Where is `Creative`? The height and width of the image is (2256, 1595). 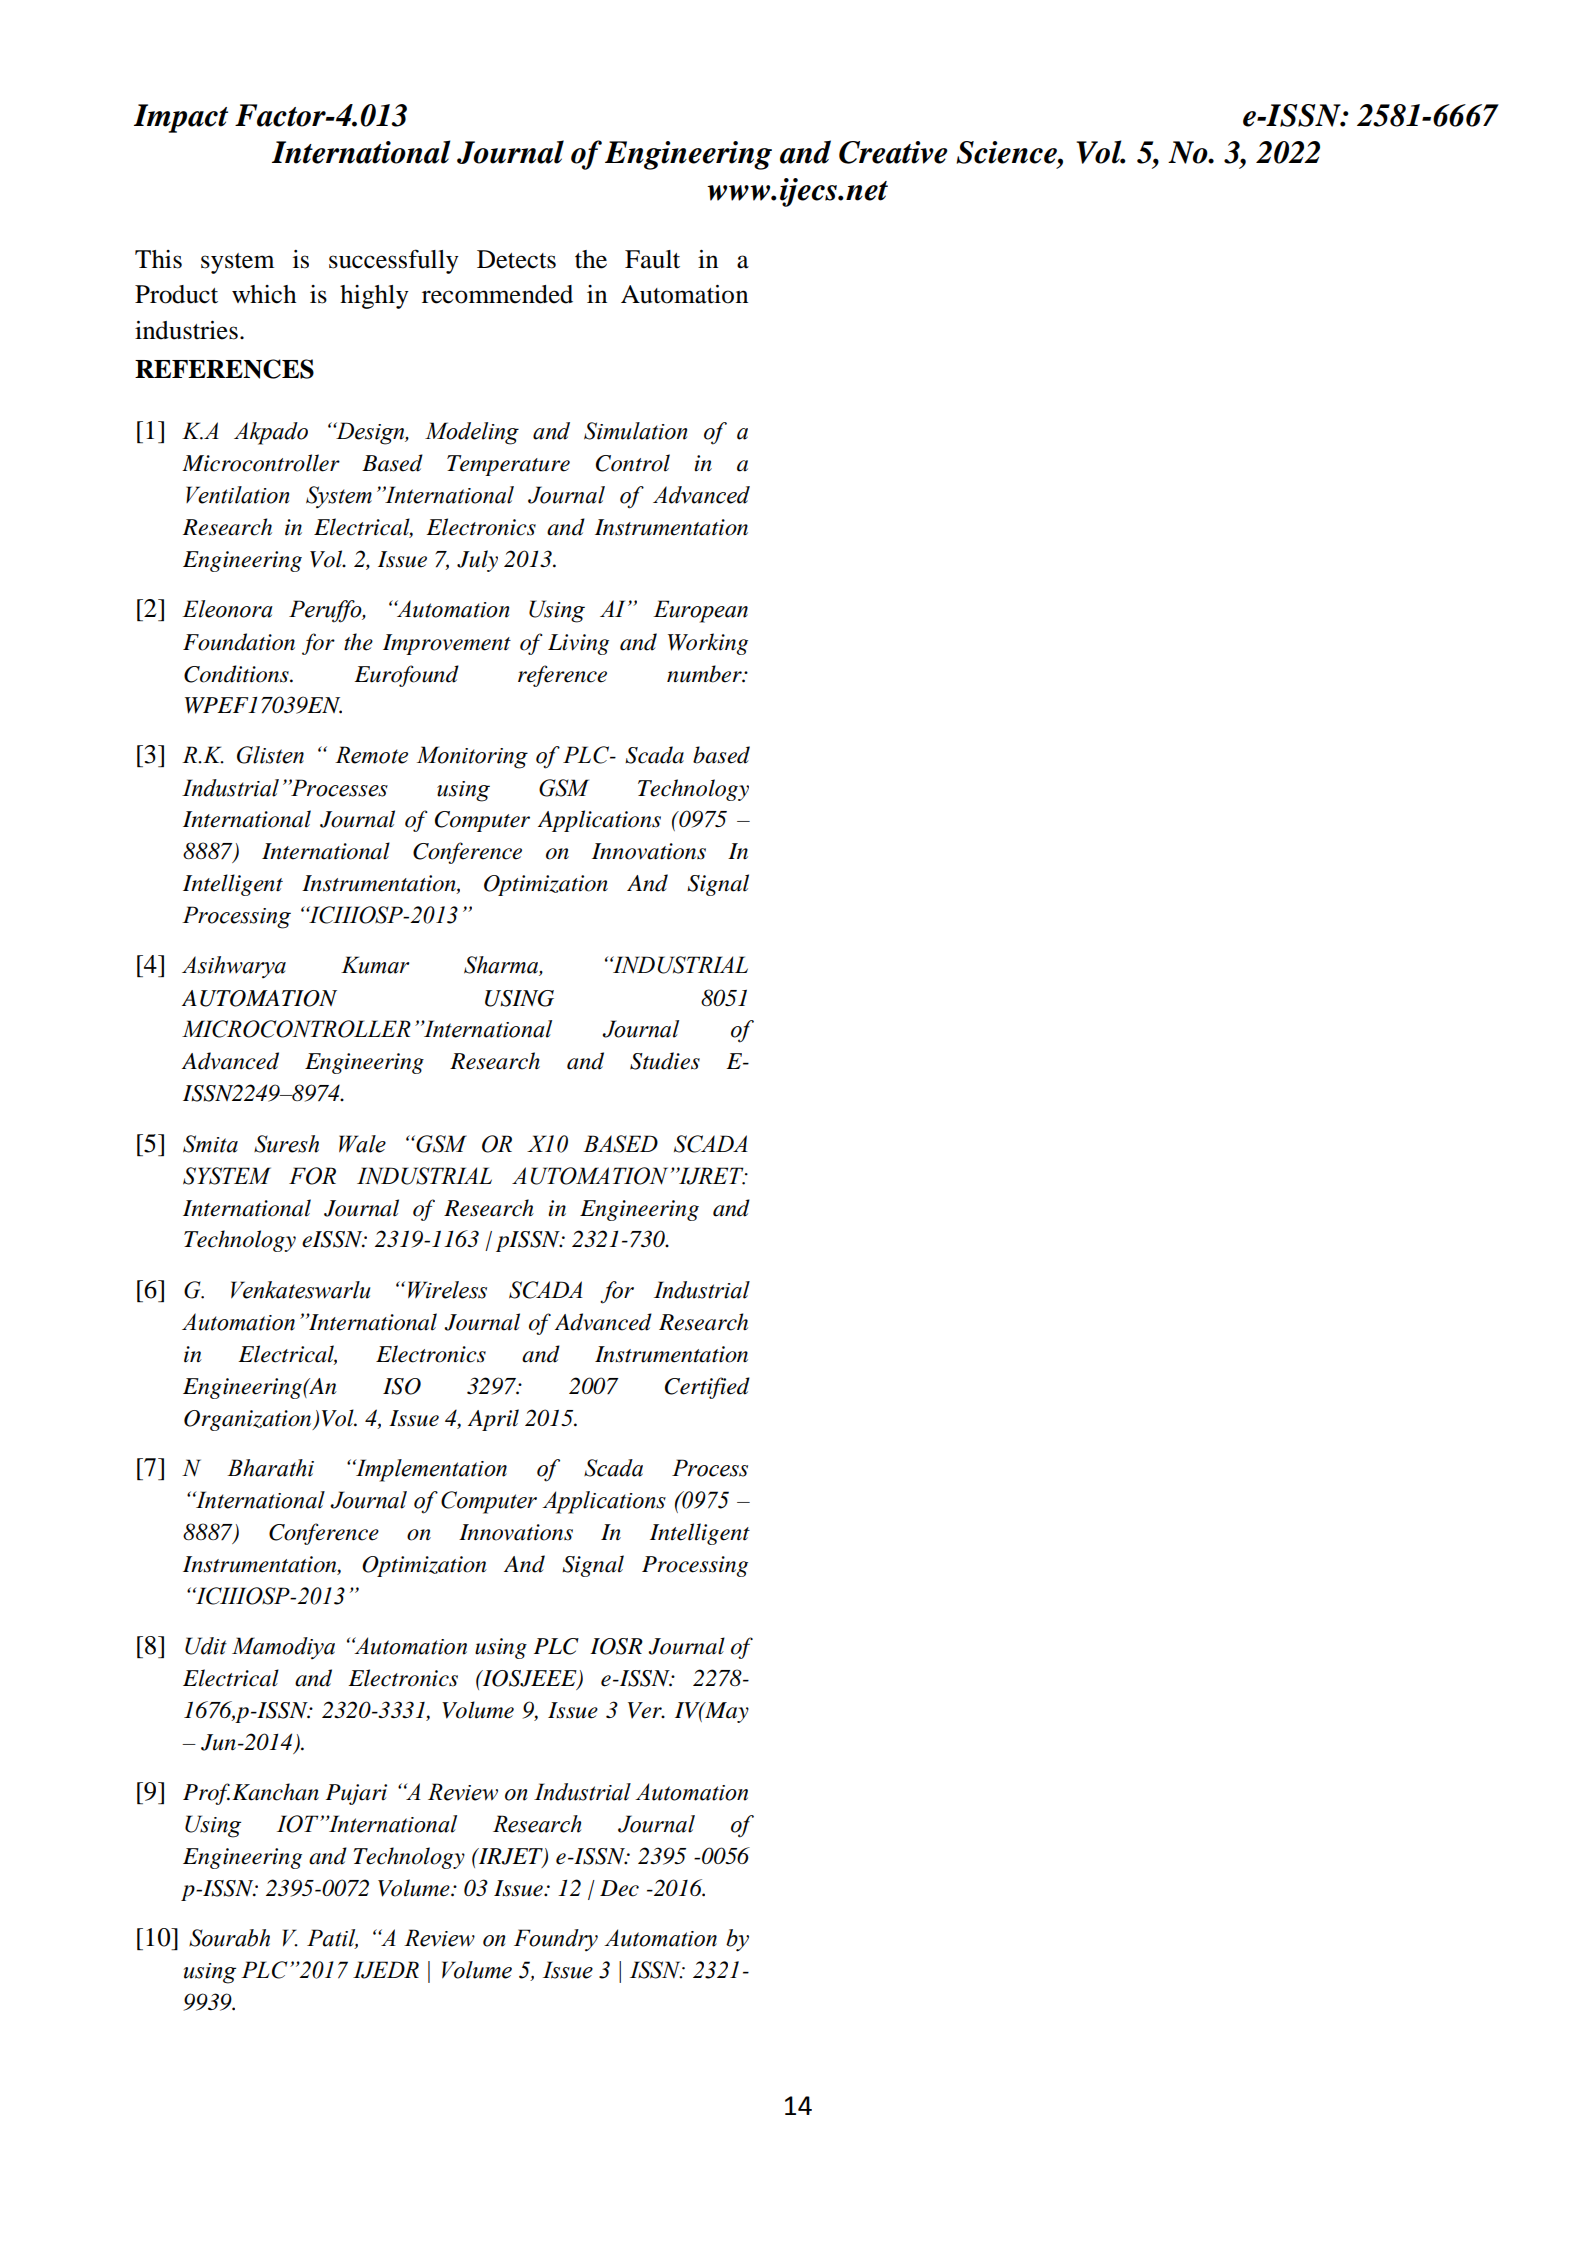 Creative is located at coordinates (893, 152).
